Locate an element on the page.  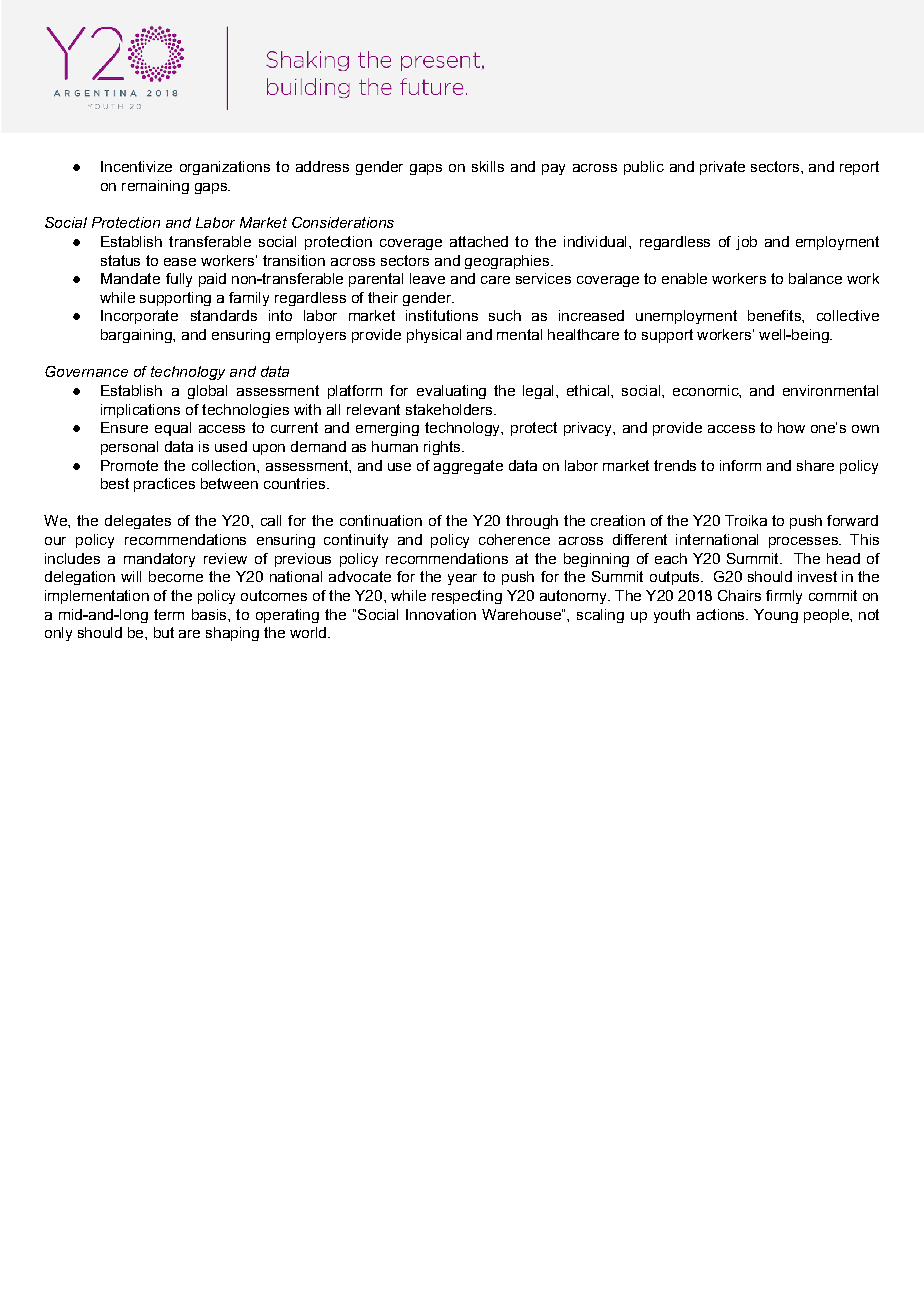
Promote is located at coordinates (129, 465).
